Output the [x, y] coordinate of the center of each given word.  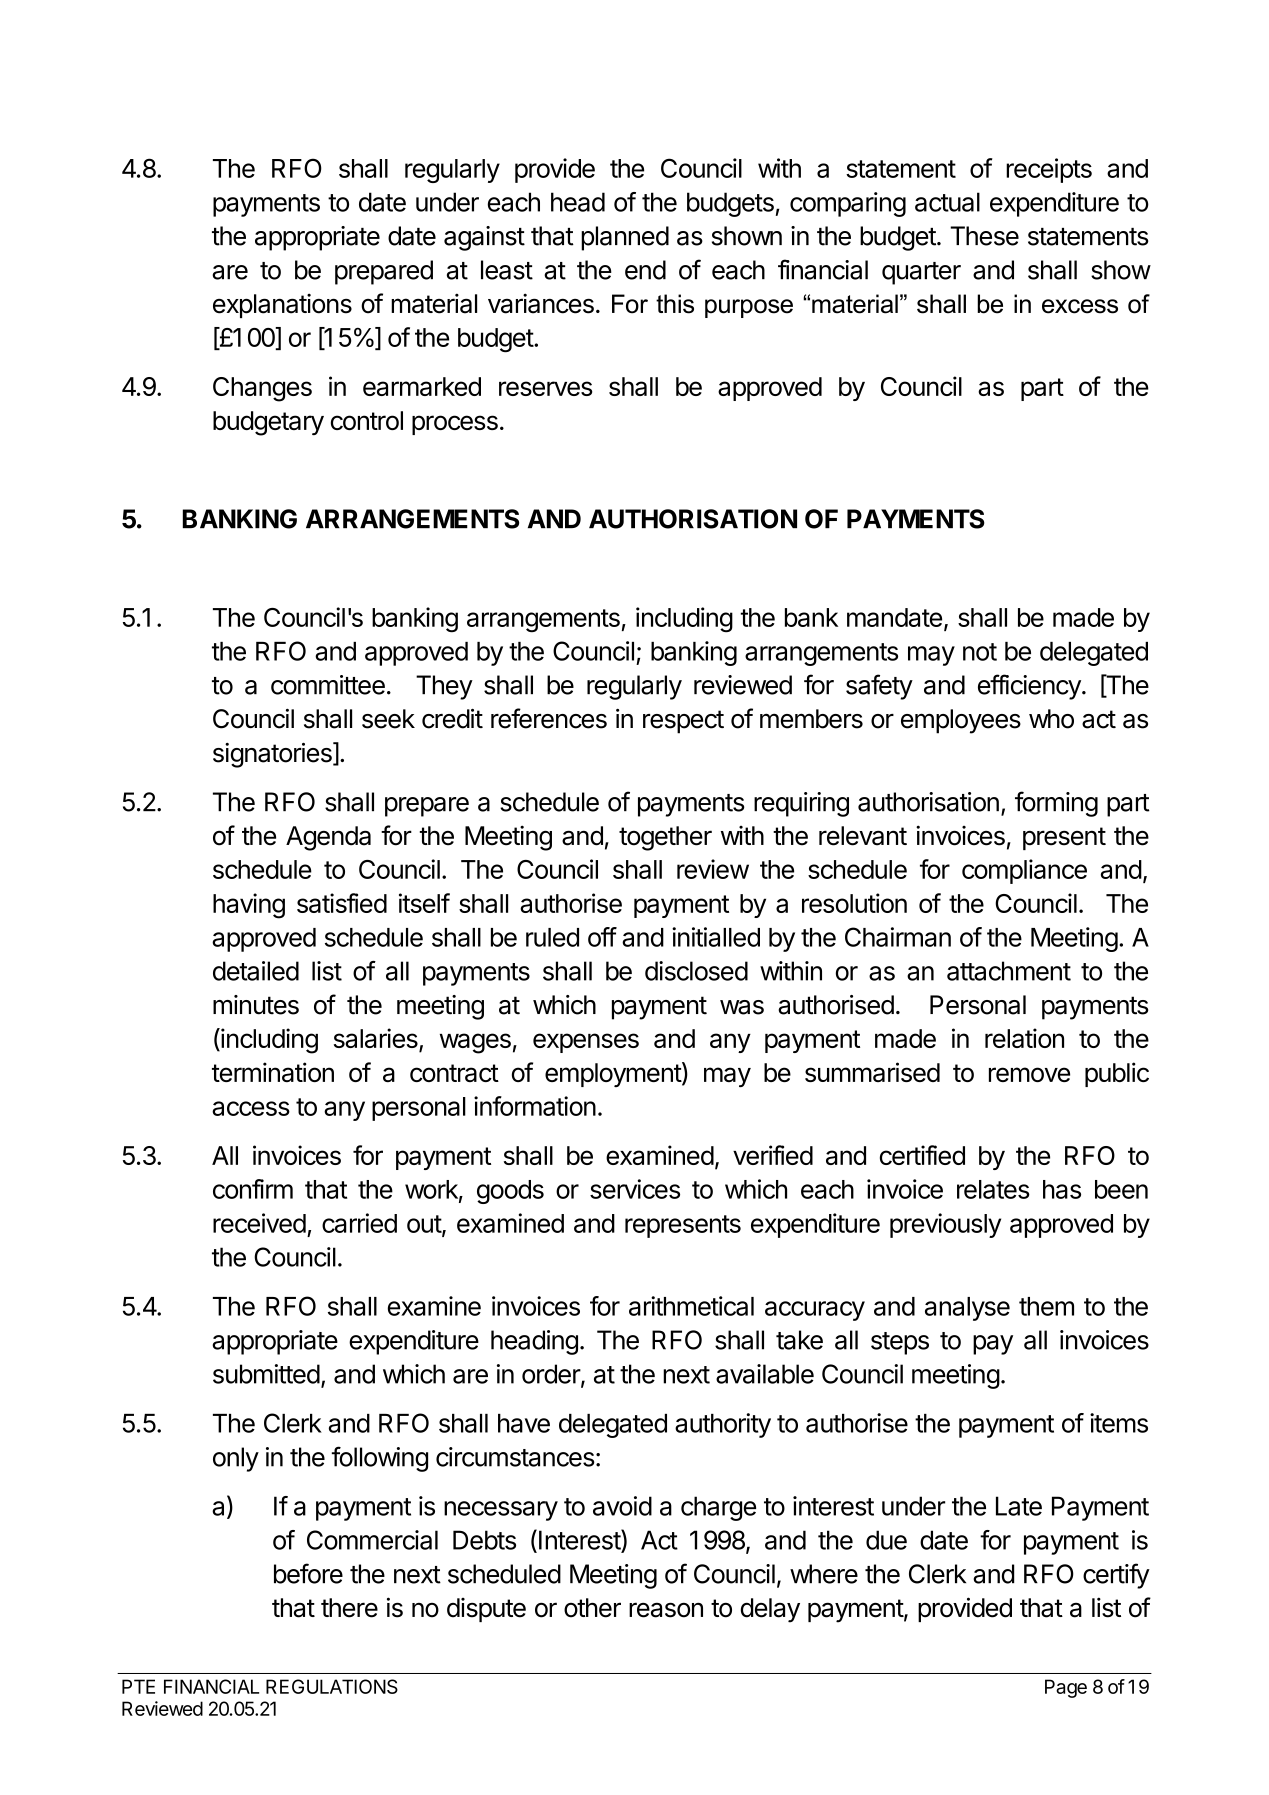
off [602, 937]
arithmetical [691, 1306]
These [984, 236]
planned [625, 238]
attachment [1009, 971]
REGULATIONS [332, 1686]
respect [683, 722]
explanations [282, 305]
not [980, 652]
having [249, 906]
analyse [967, 1309]
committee [328, 685]
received [259, 1223]
